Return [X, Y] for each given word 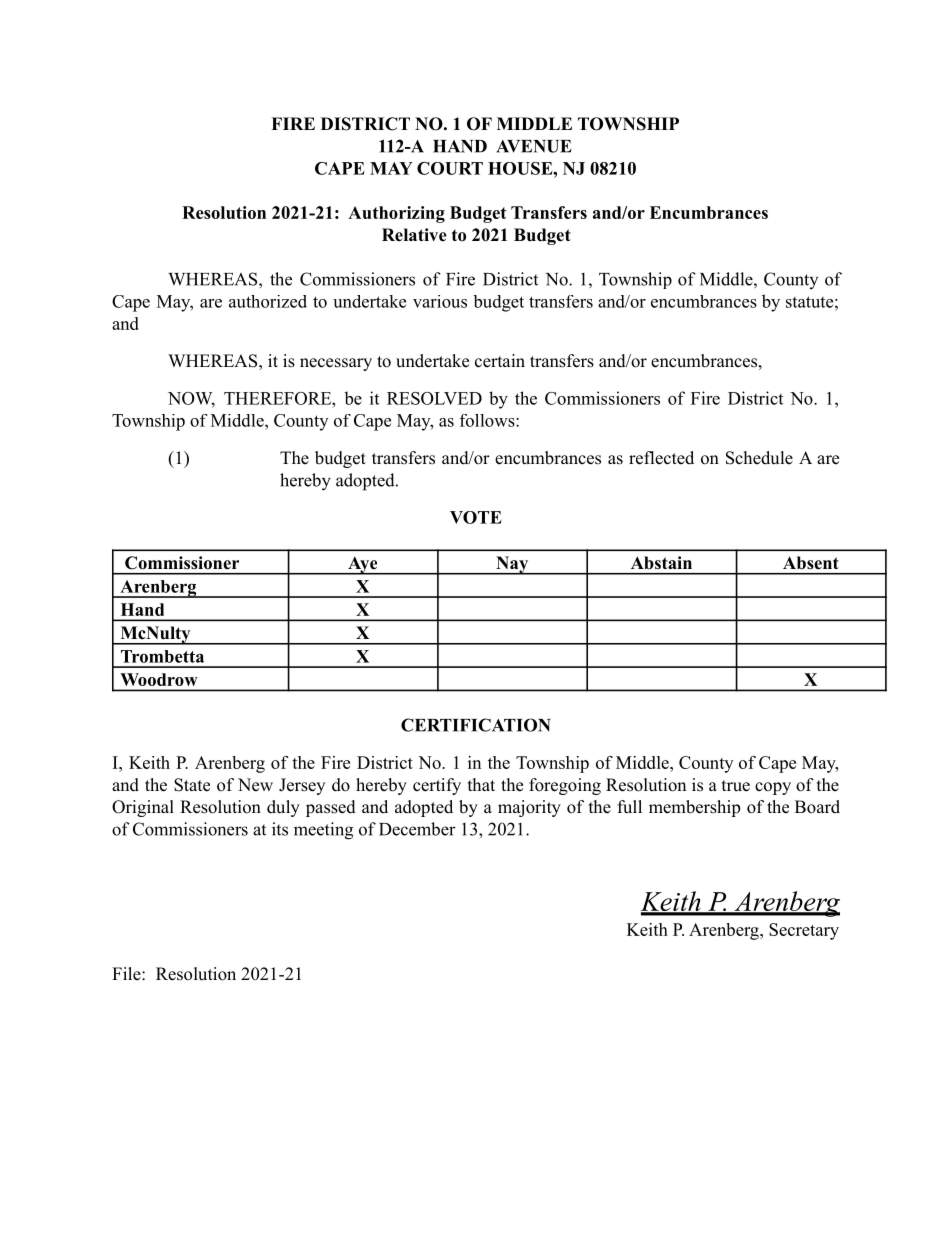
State [192, 785]
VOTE [476, 517]
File [127, 974]
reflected [661, 458]
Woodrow [159, 679]
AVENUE [534, 146]
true [736, 786]
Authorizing [396, 214]
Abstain [661, 562]
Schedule [759, 458]
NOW [191, 399]
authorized [268, 301]
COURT [450, 168]
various [440, 301]
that [481, 784]
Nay [512, 565]
